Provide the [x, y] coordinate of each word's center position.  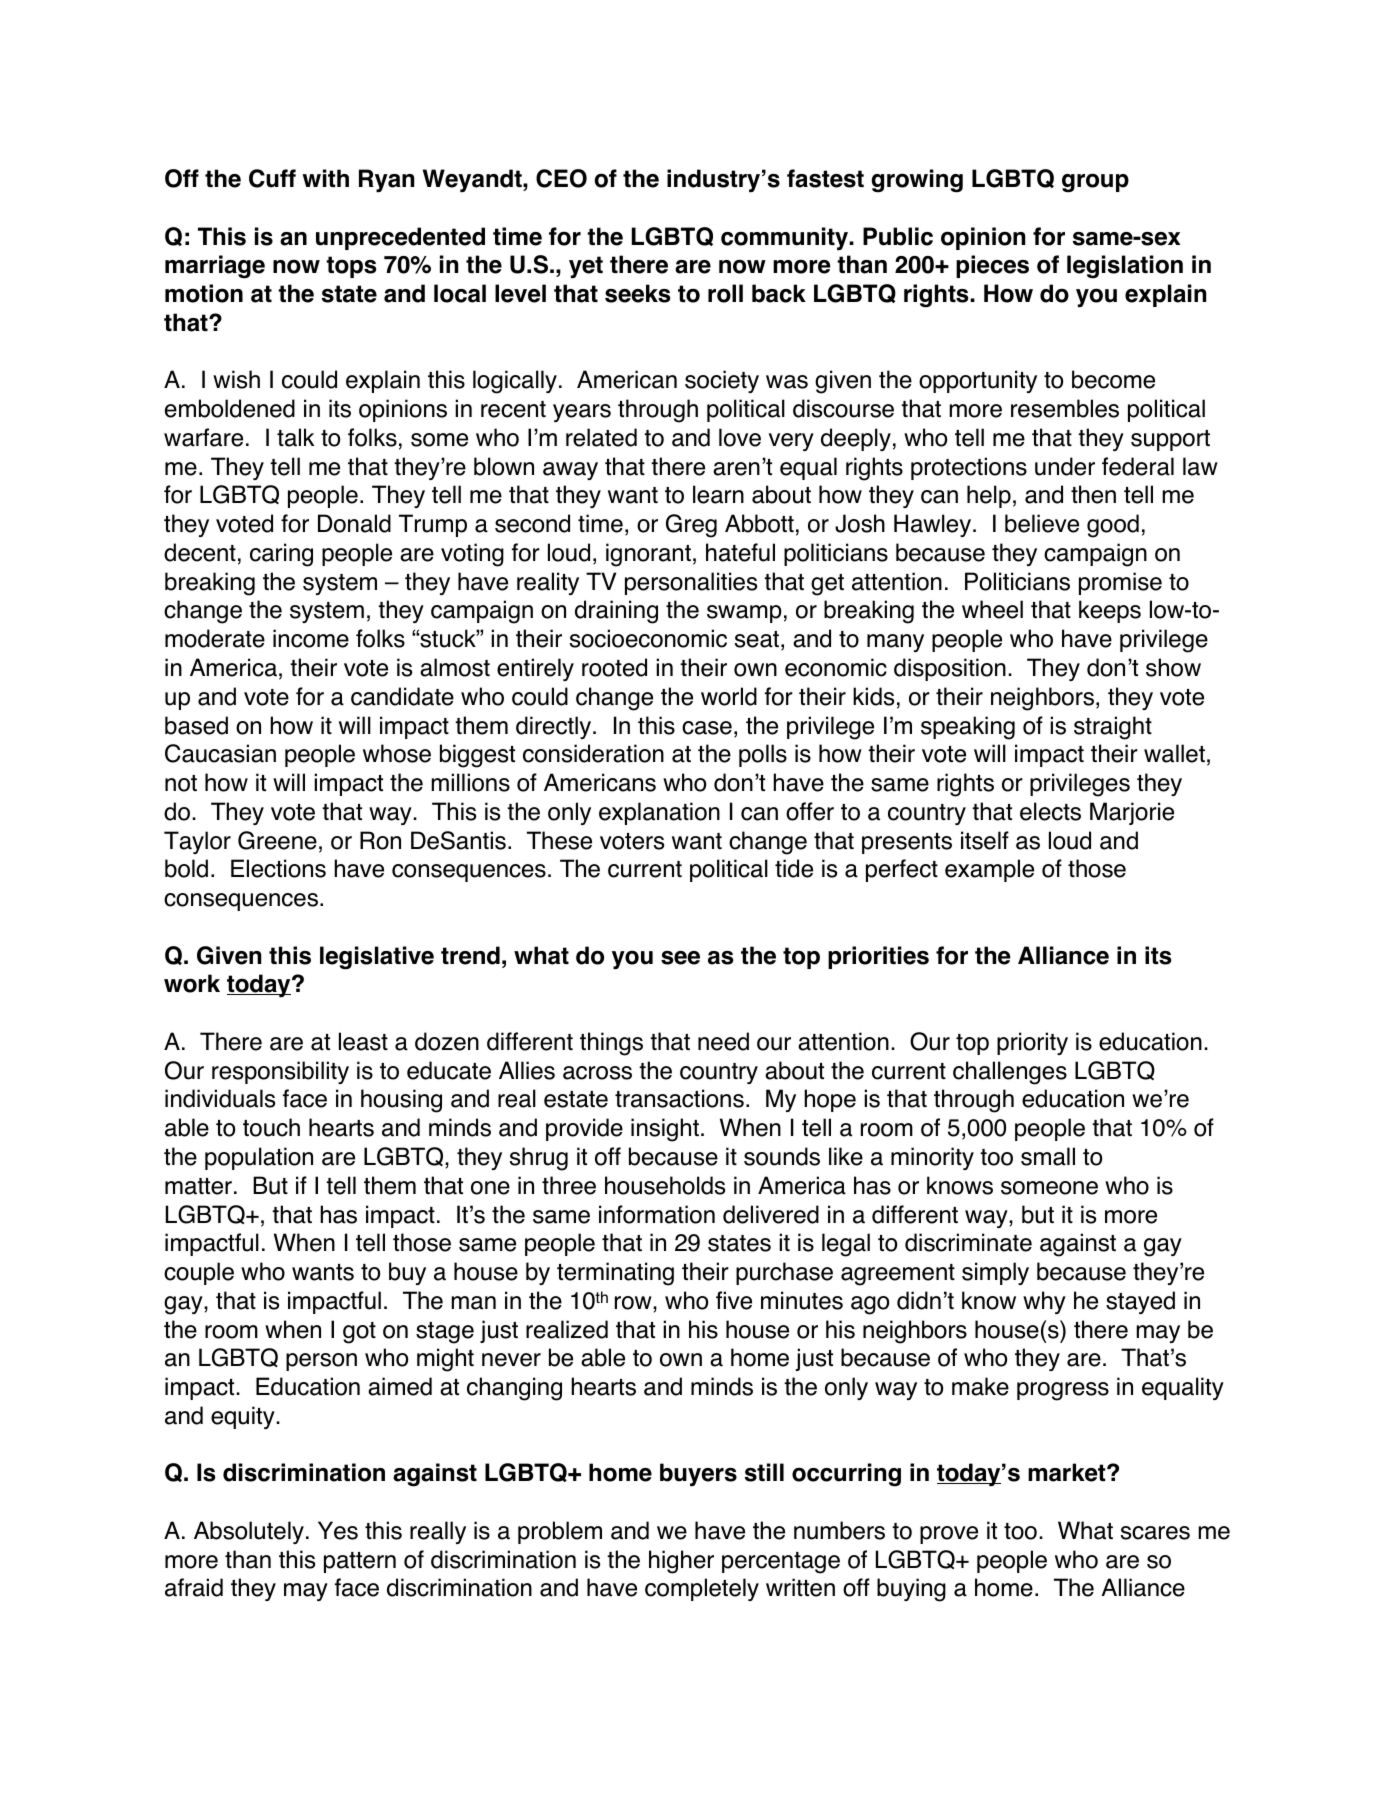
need [723, 1041]
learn [718, 494]
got [359, 1333]
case [707, 728]
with [326, 178]
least [363, 1041]
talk [295, 437]
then [1093, 494]
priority [1032, 1043]
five [734, 1300]
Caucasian [220, 753]
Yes [338, 1530]
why [1044, 1302]
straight [1113, 728]
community [786, 238]
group [1095, 183]
